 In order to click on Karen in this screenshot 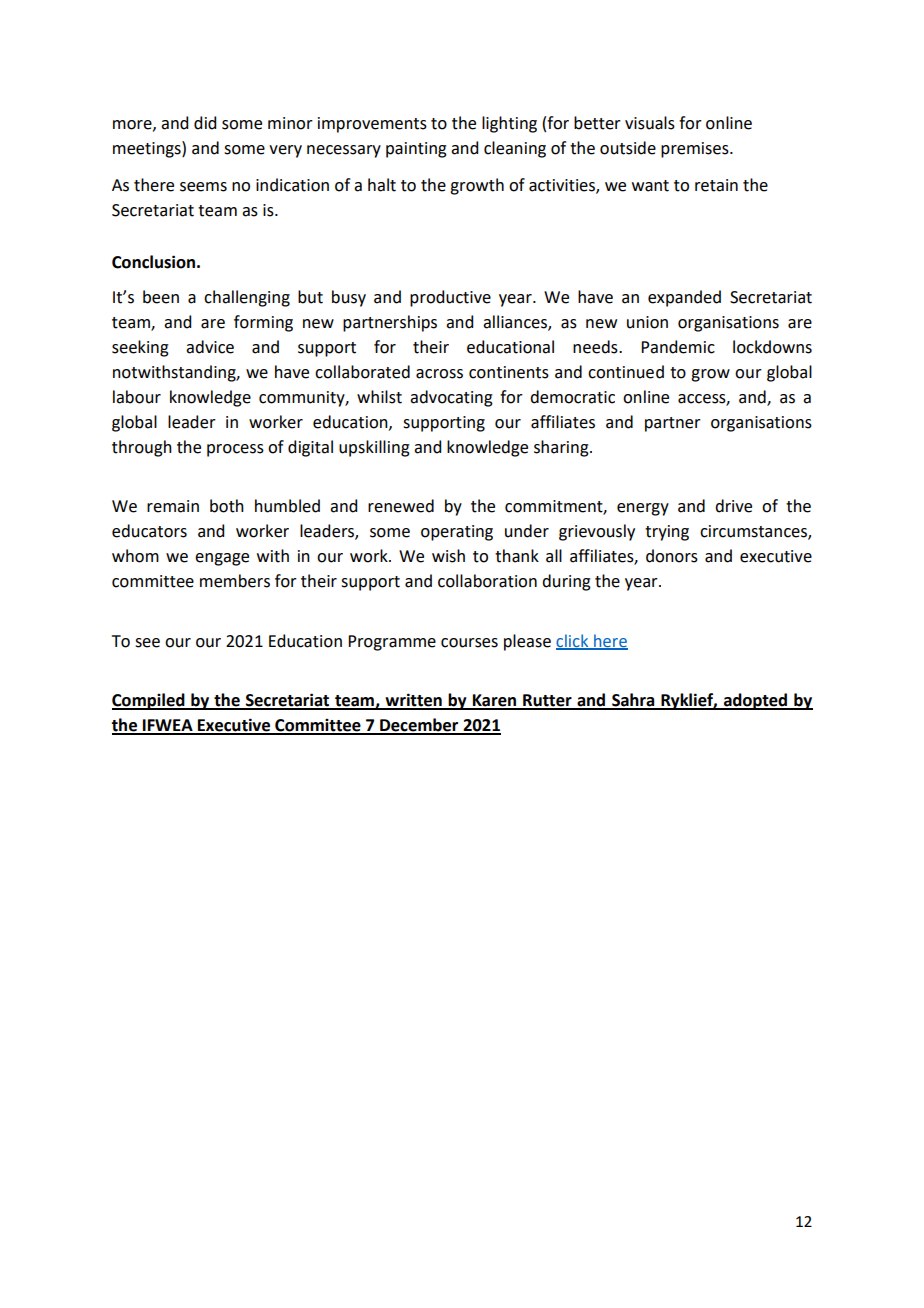, I will do `click(494, 701)`.
